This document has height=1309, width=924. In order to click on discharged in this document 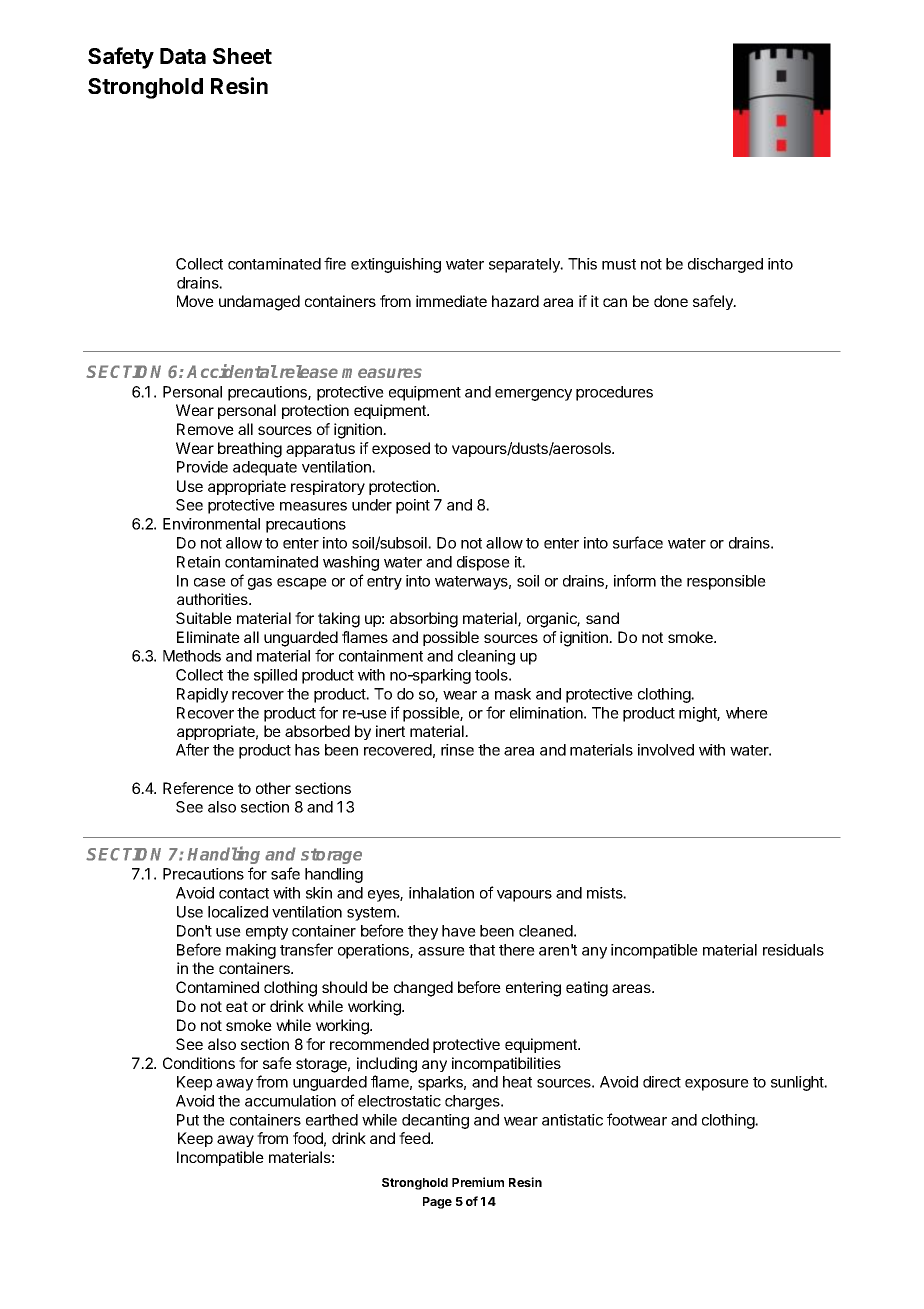, I will do `click(725, 265)`.
